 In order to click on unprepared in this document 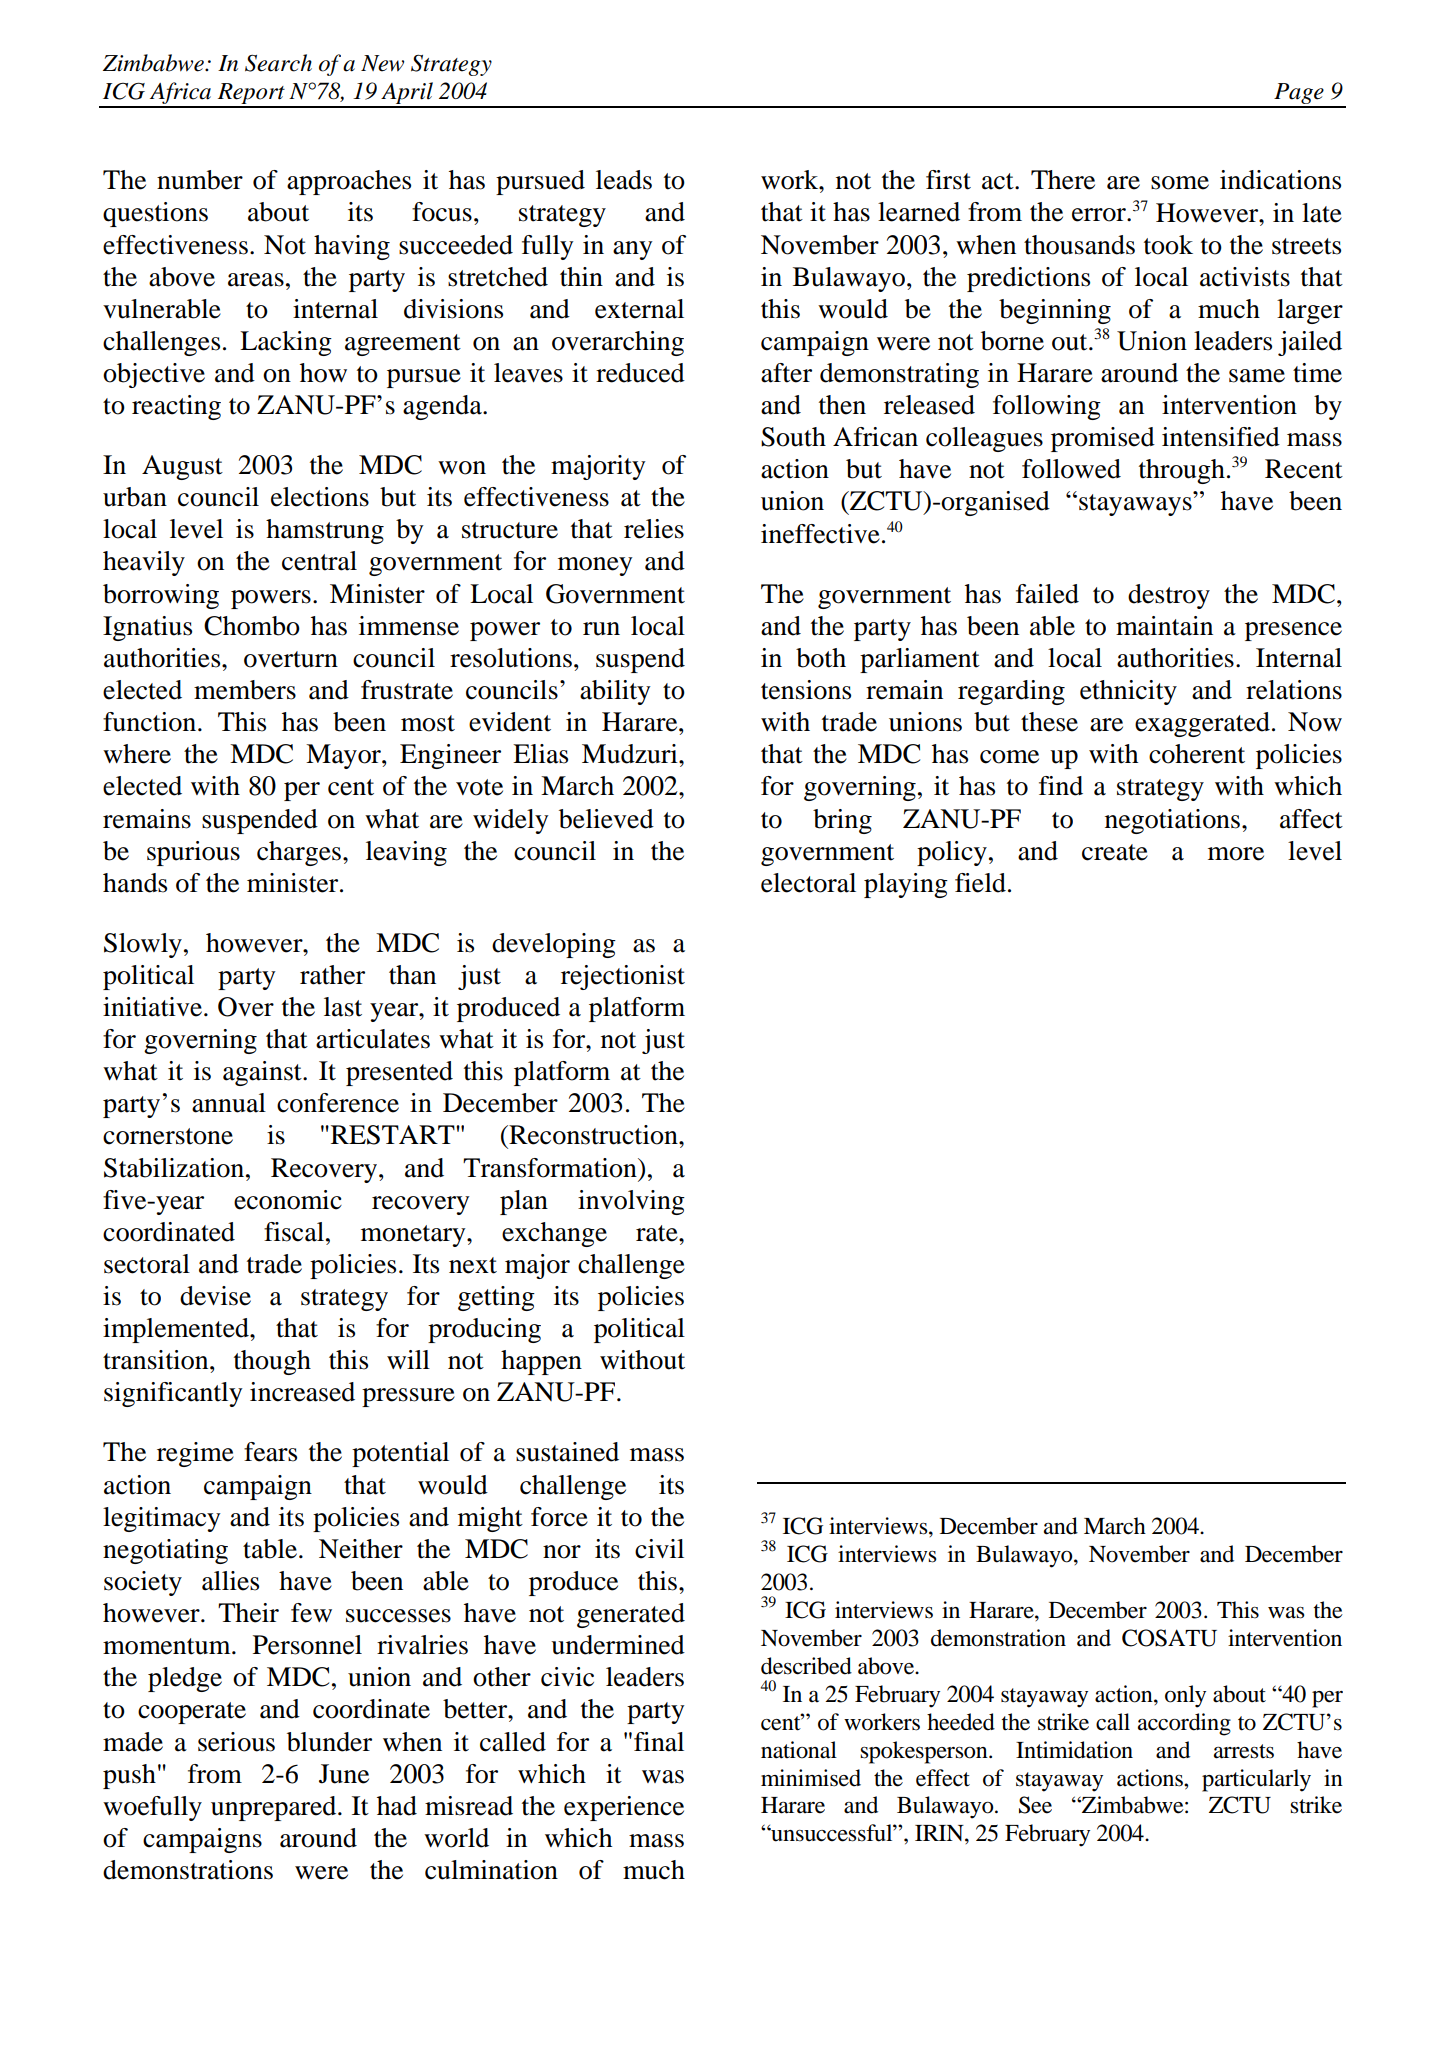, I will do `click(275, 1808)`.
